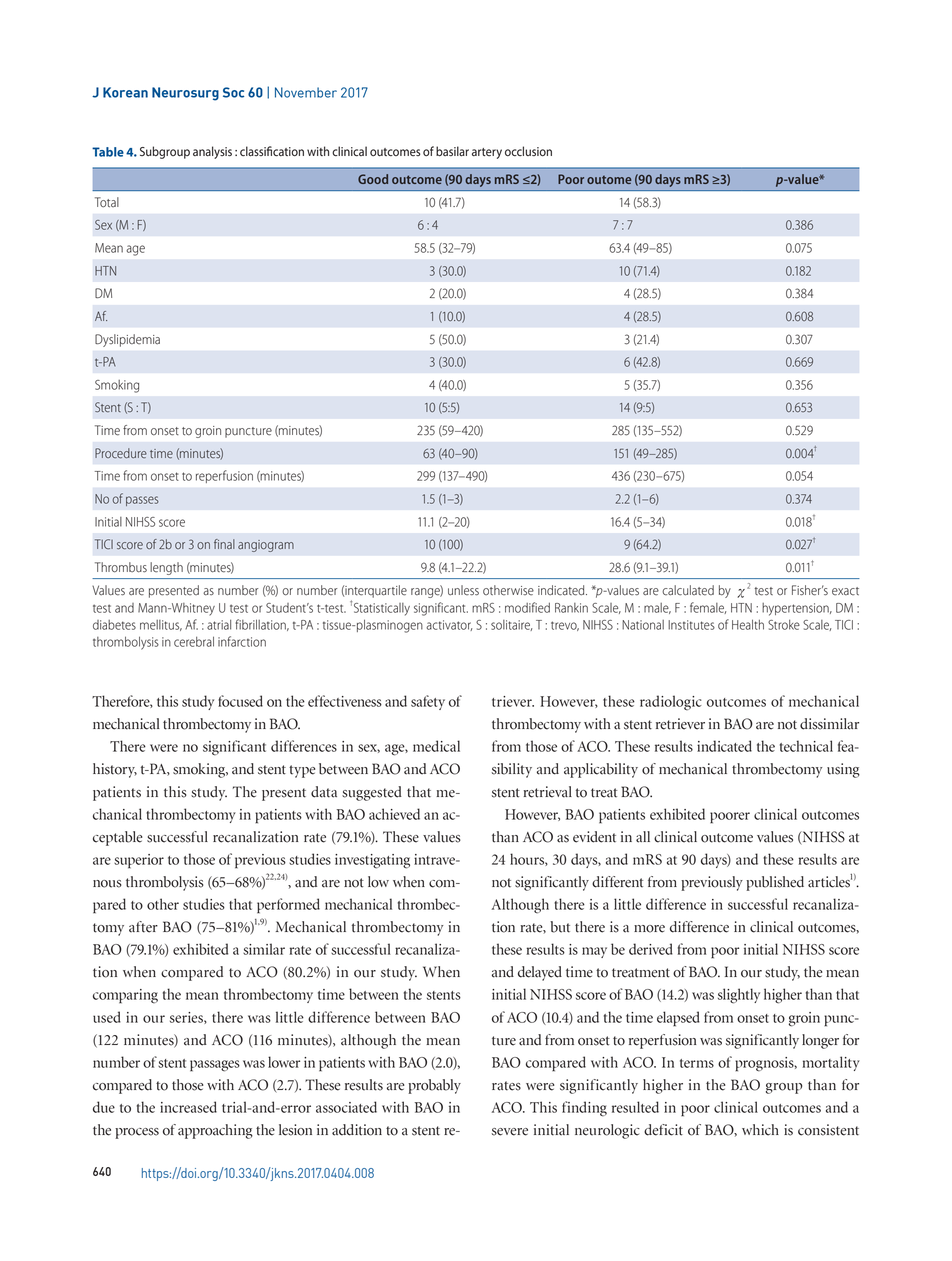  What do you see at coordinates (806, 746) in the screenshot?
I see `technical` at bounding box center [806, 746].
